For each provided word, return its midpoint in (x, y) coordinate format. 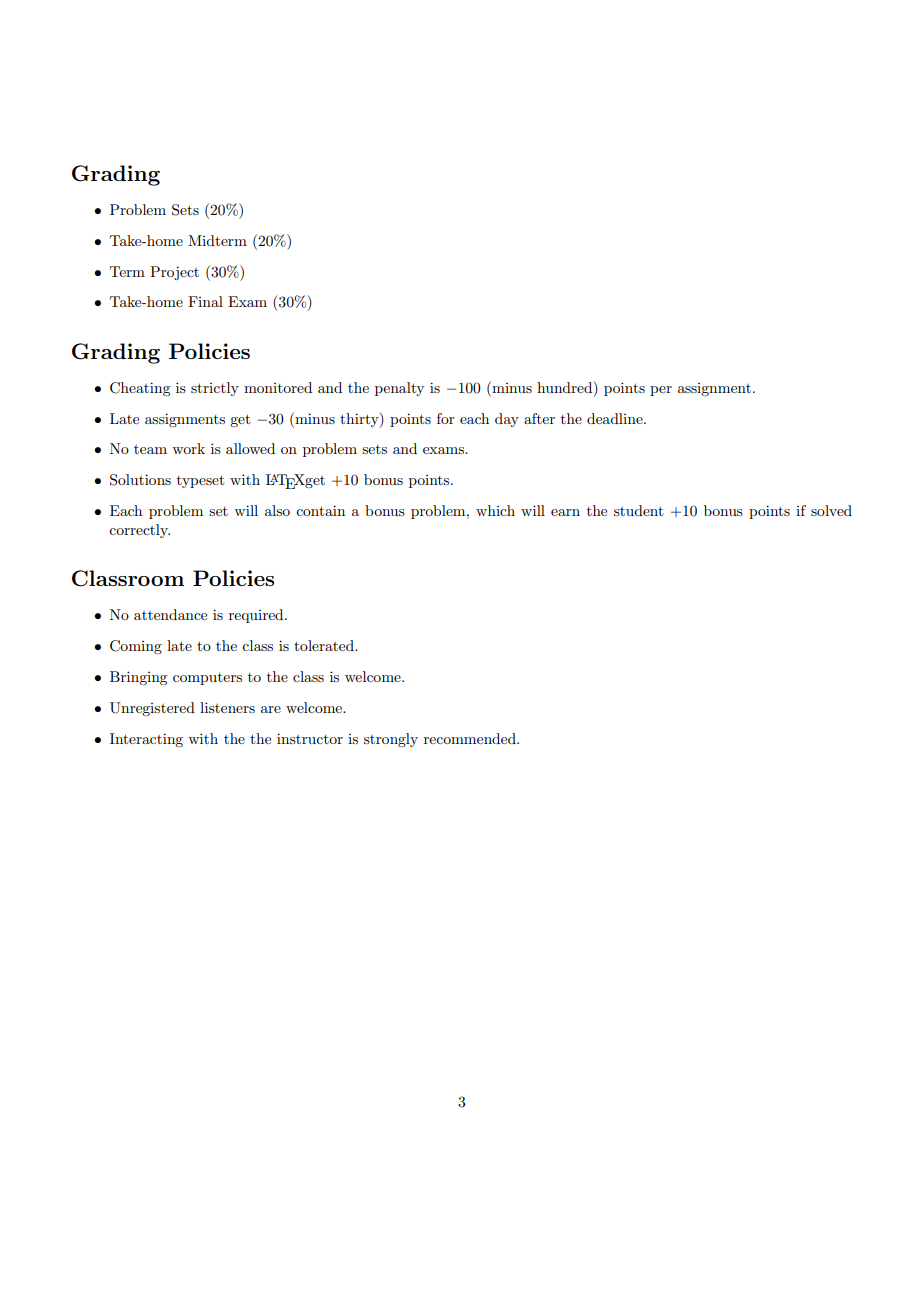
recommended (471, 738)
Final (205, 301)
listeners (227, 707)
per (661, 391)
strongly (391, 740)
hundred (566, 387)
